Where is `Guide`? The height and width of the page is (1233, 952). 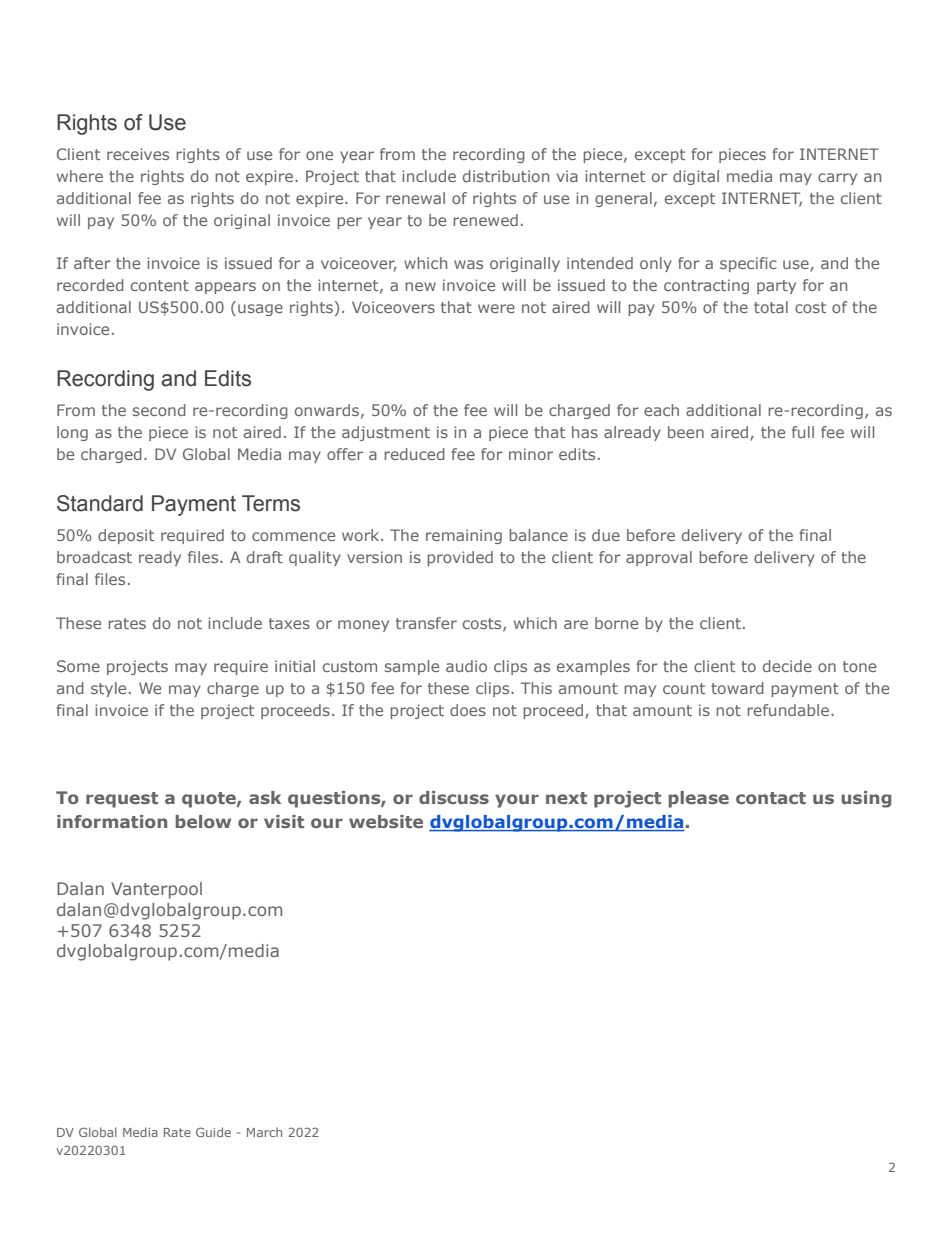 Guide is located at coordinates (213, 1132).
